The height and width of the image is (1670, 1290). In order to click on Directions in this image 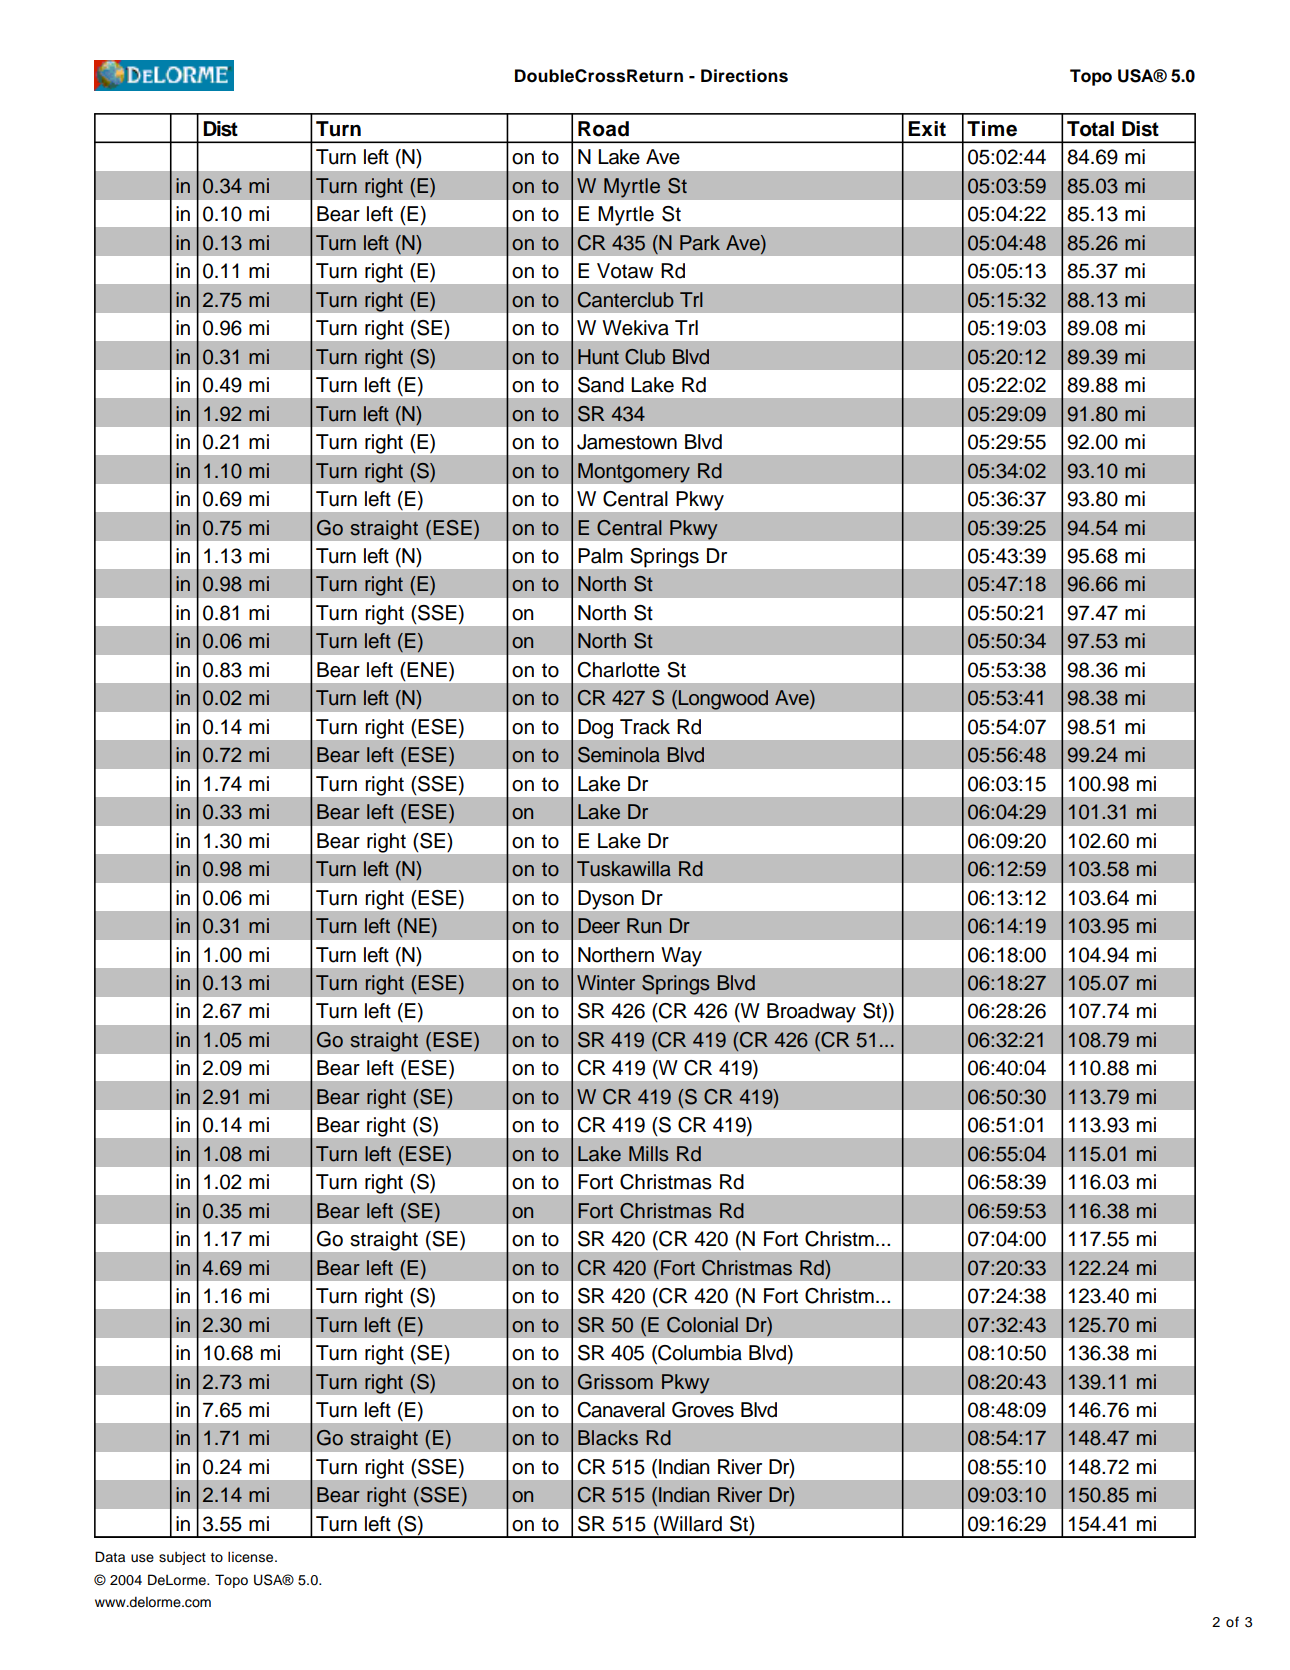, I will do `click(744, 76)`.
